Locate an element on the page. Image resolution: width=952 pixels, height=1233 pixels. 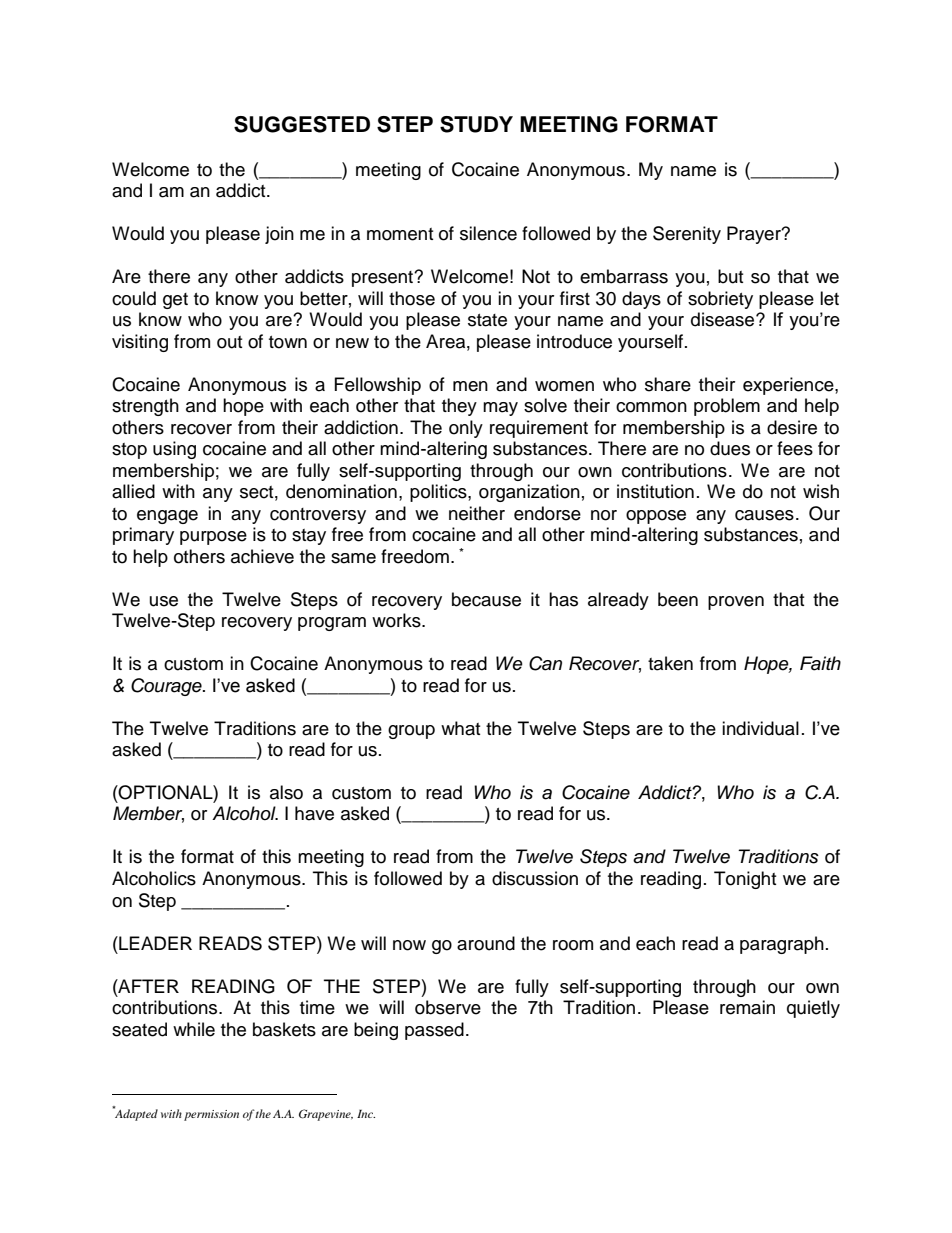
what is located at coordinates (460, 728).
